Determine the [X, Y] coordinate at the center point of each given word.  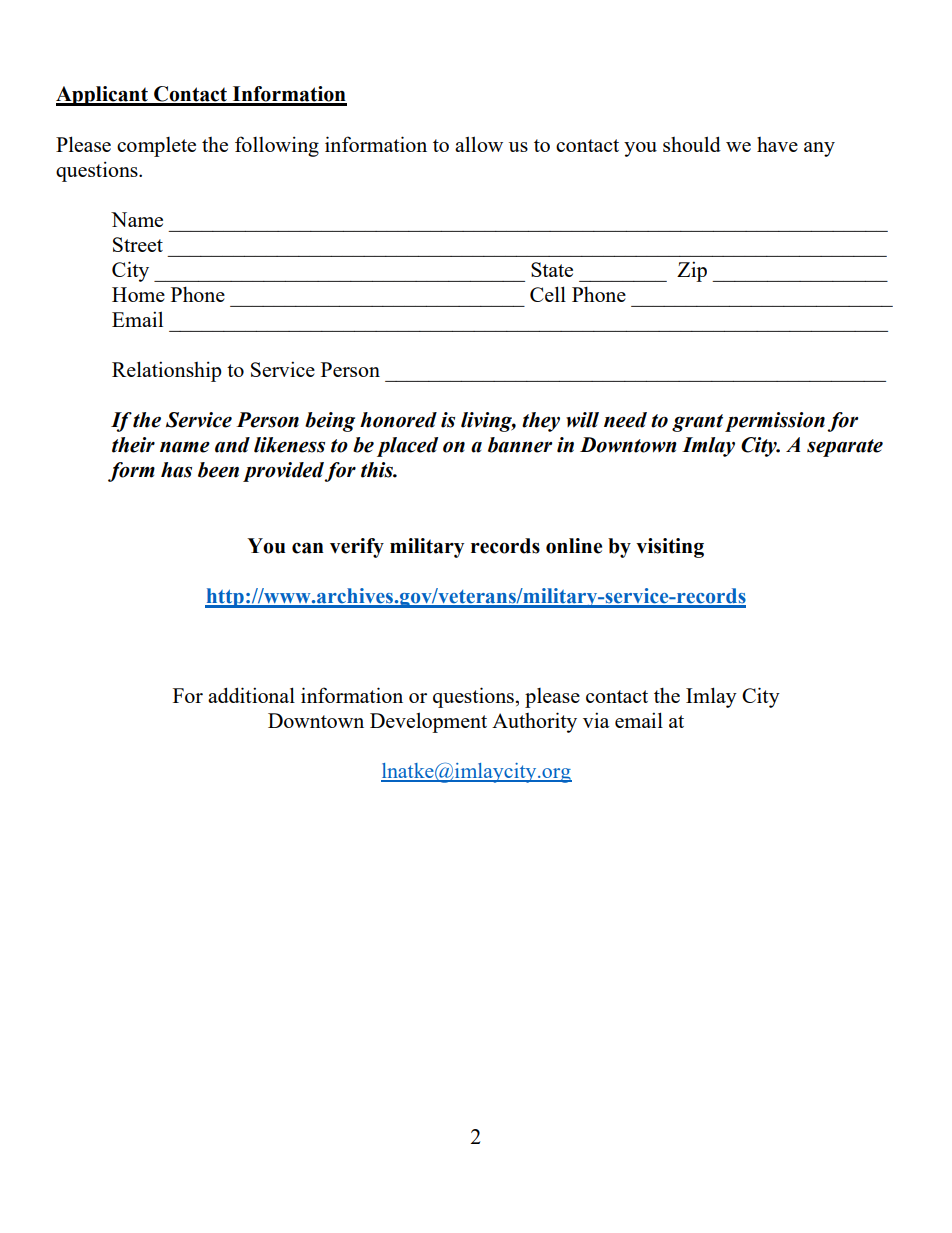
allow [479, 144]
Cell [548, 294]
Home [138, 294]
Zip [692, 271]
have [777, 144]
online [574, 546]
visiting [670, 548]
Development [428, 722]
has [176, 470]
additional [251, 695]
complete [156, 147]
